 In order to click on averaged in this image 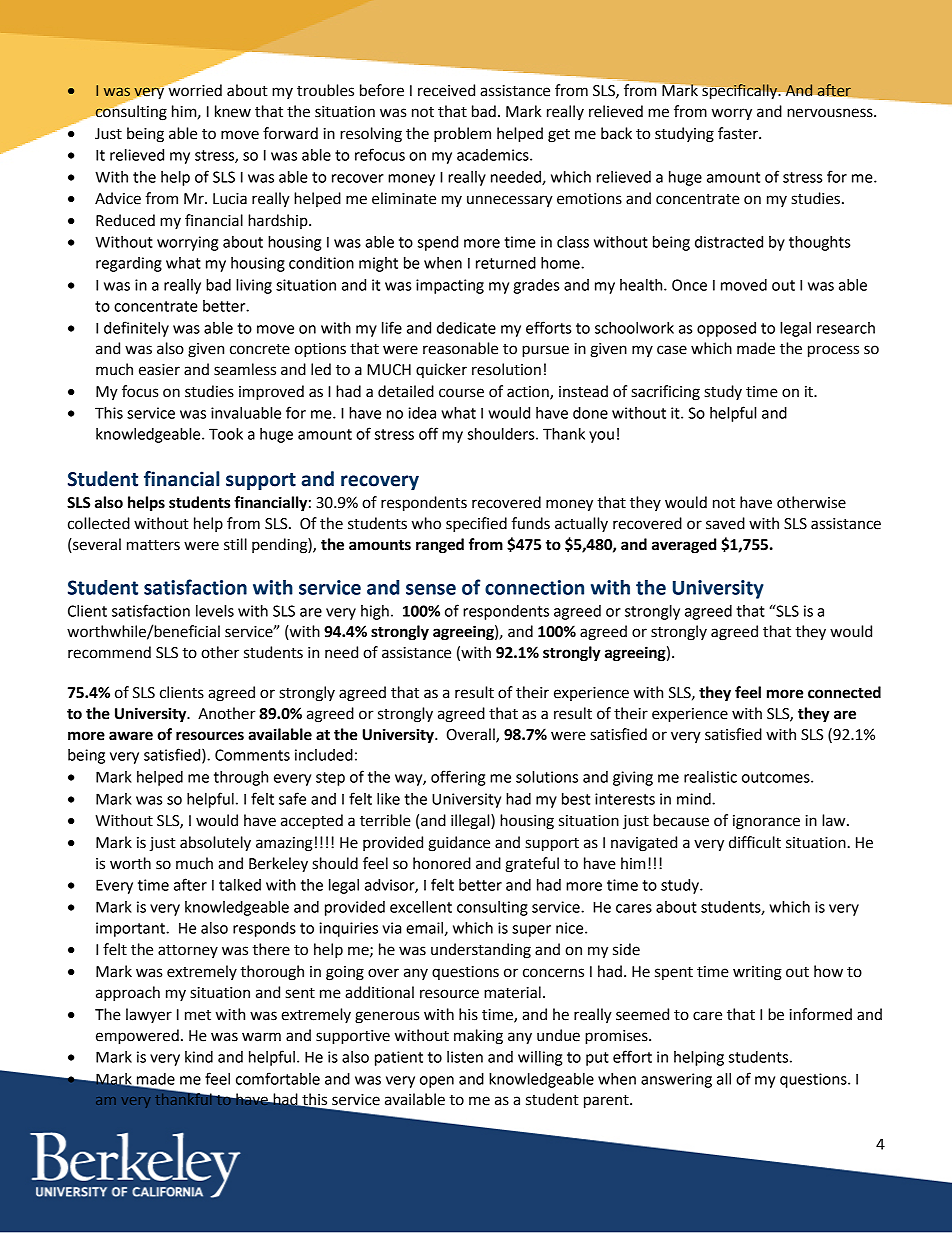, I will do `click(684, 546)`.
